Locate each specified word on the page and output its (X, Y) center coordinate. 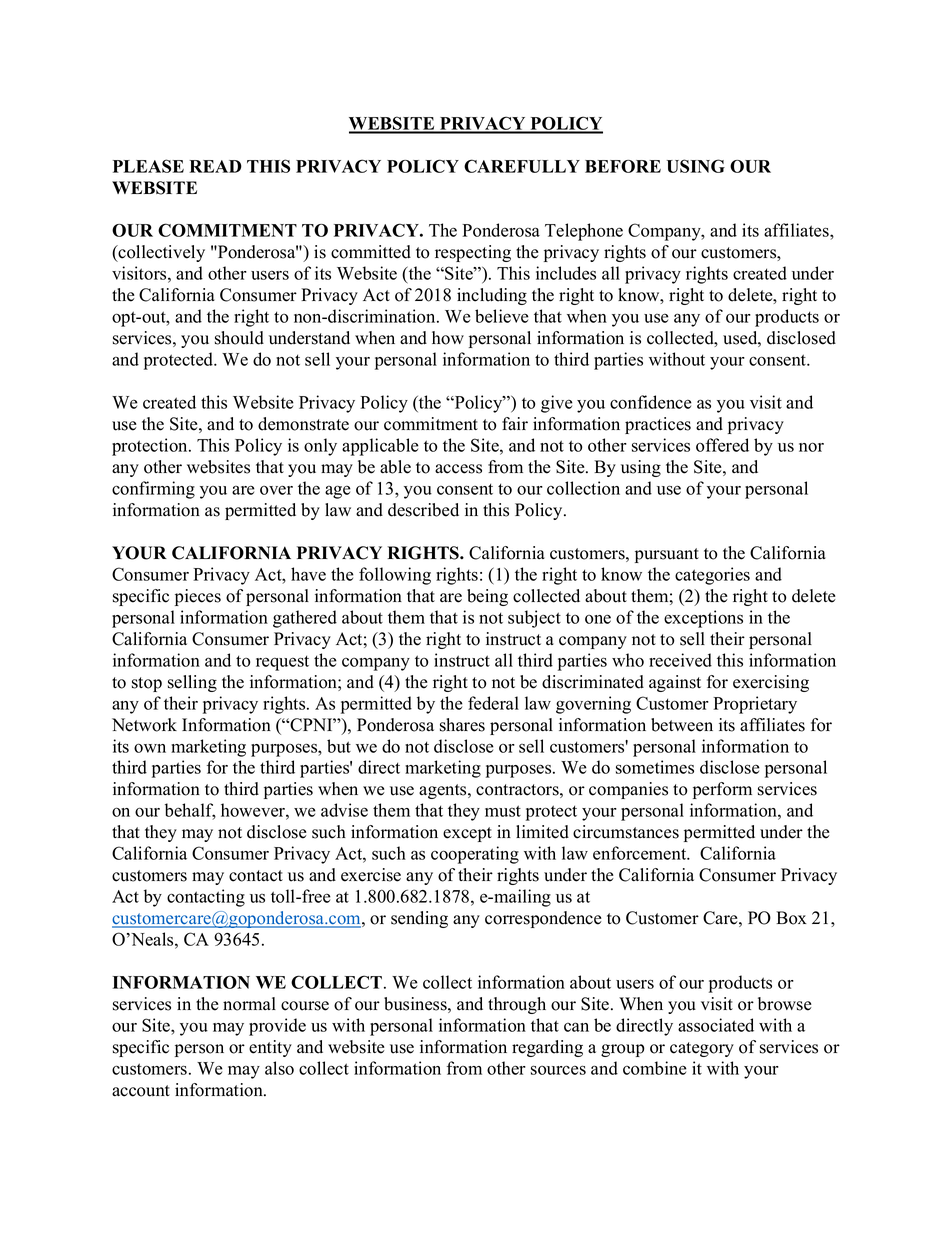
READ (215, 166)
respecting (473, 253)
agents (444, 791)
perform (722, 790)
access (458, 469)
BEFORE (623, 166)
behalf (190, 811)
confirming (153, 490)
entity (270, 1048)
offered (722, 445)
